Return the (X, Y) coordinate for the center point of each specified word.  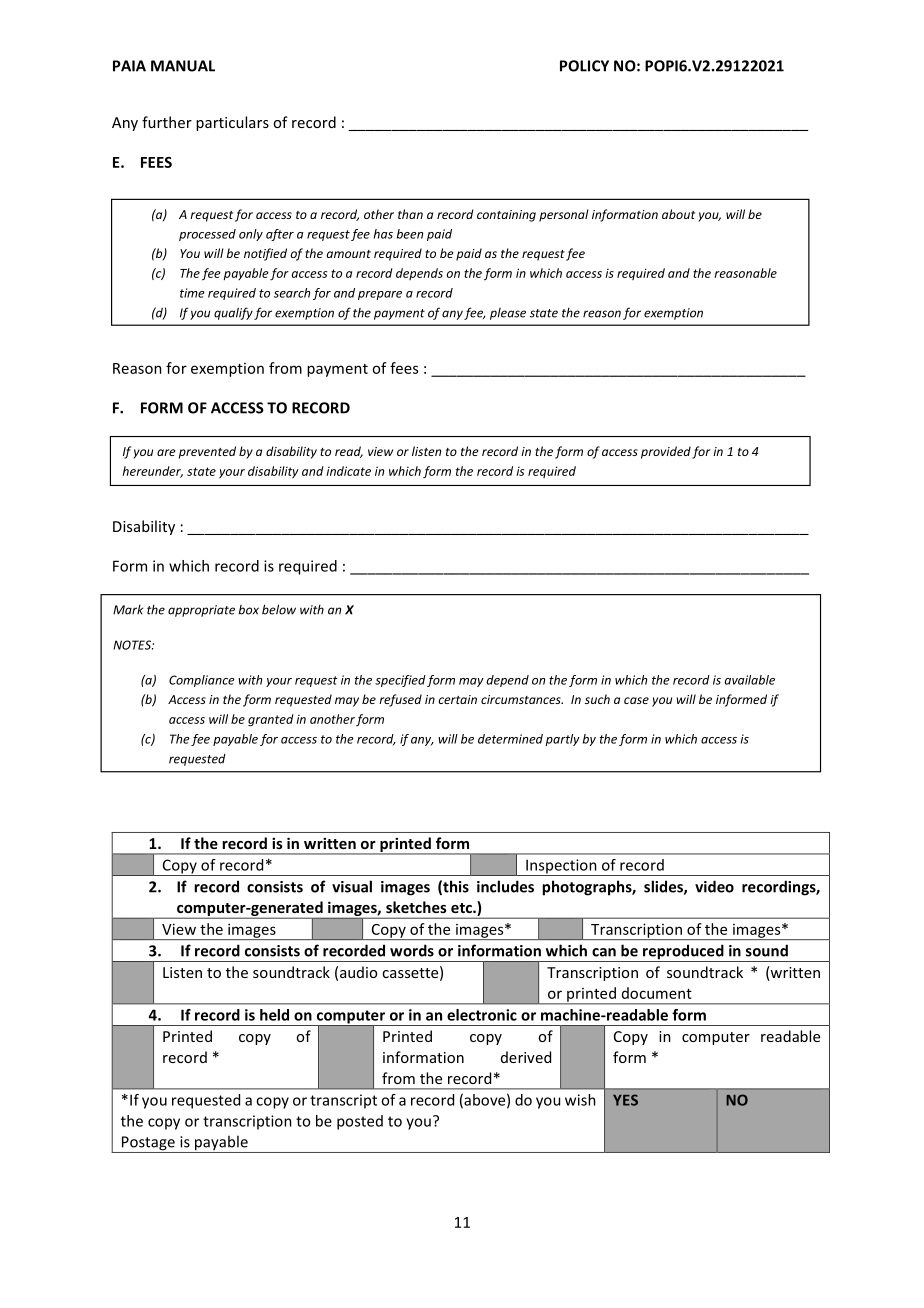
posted (360, 1122)
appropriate (201, 611)
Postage (148, 1144)
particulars (232, 123)
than (410, 214)
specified (400, 681)
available (750, 680)
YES (625, 1100)
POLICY (584, 66)
